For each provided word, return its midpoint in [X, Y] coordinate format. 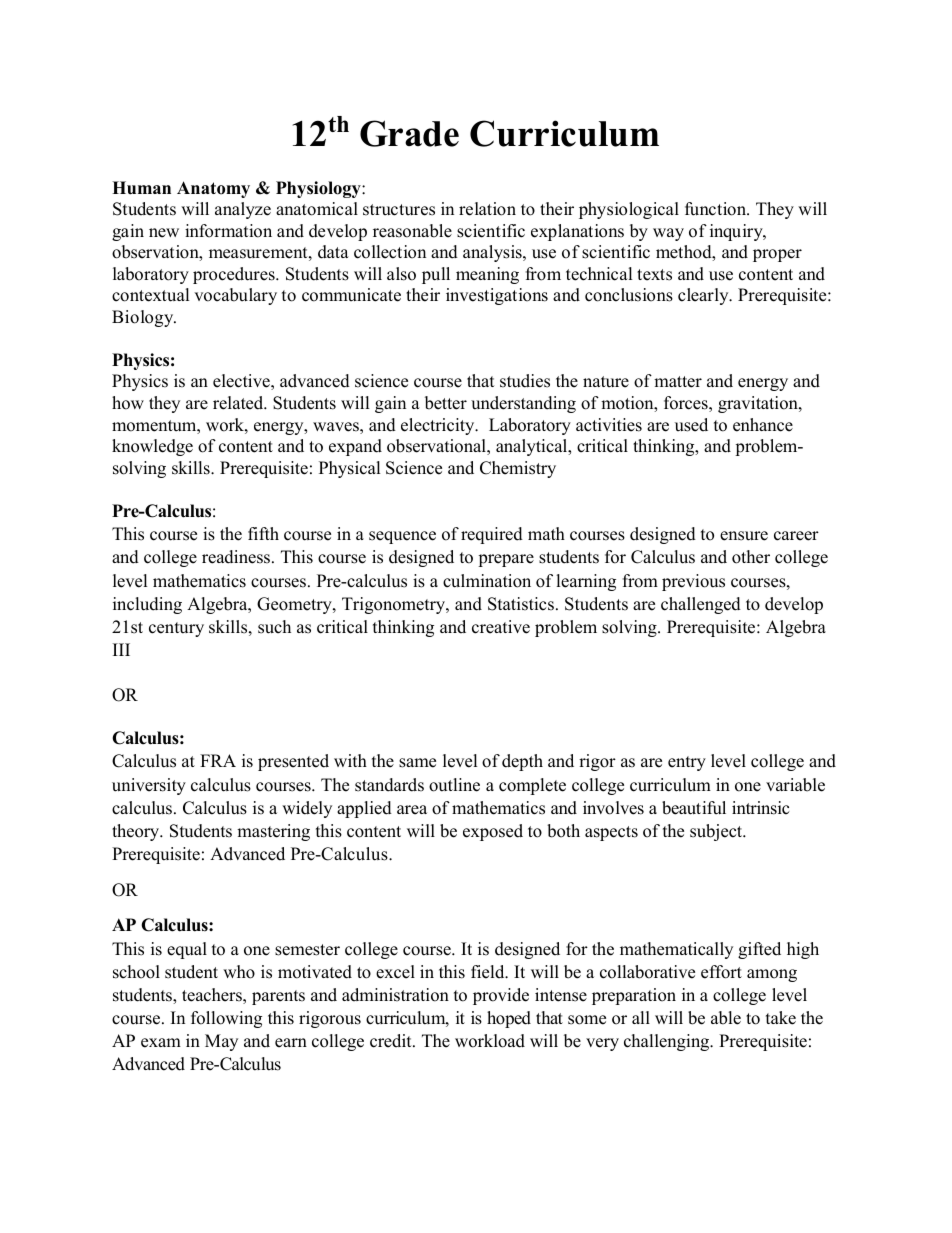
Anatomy [213, 189]
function [717, 209]
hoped [509, 1019]
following [226, 1019]
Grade [409, 133]
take [781, 1018]
